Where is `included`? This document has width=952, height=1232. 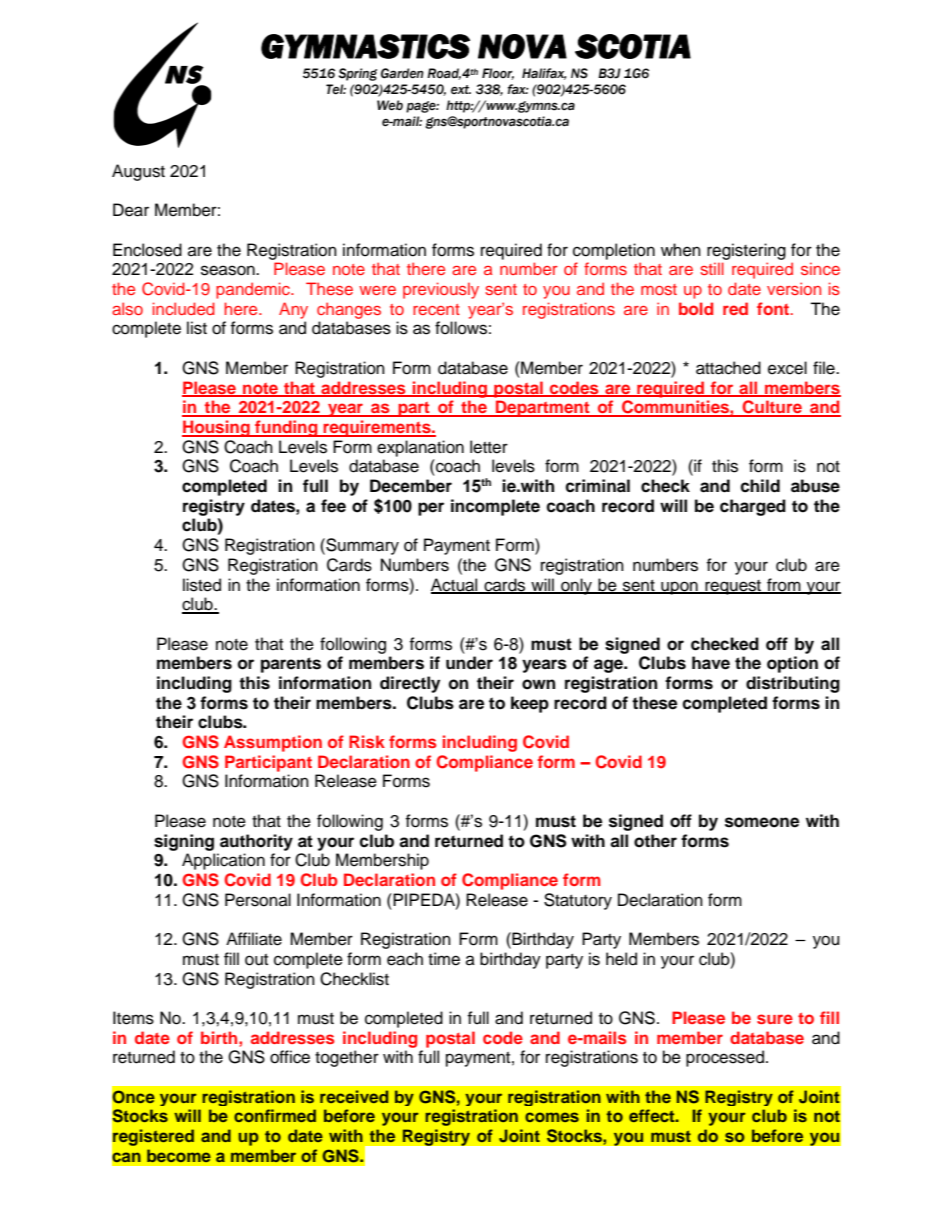
included is located at coordinates (184, 308).
